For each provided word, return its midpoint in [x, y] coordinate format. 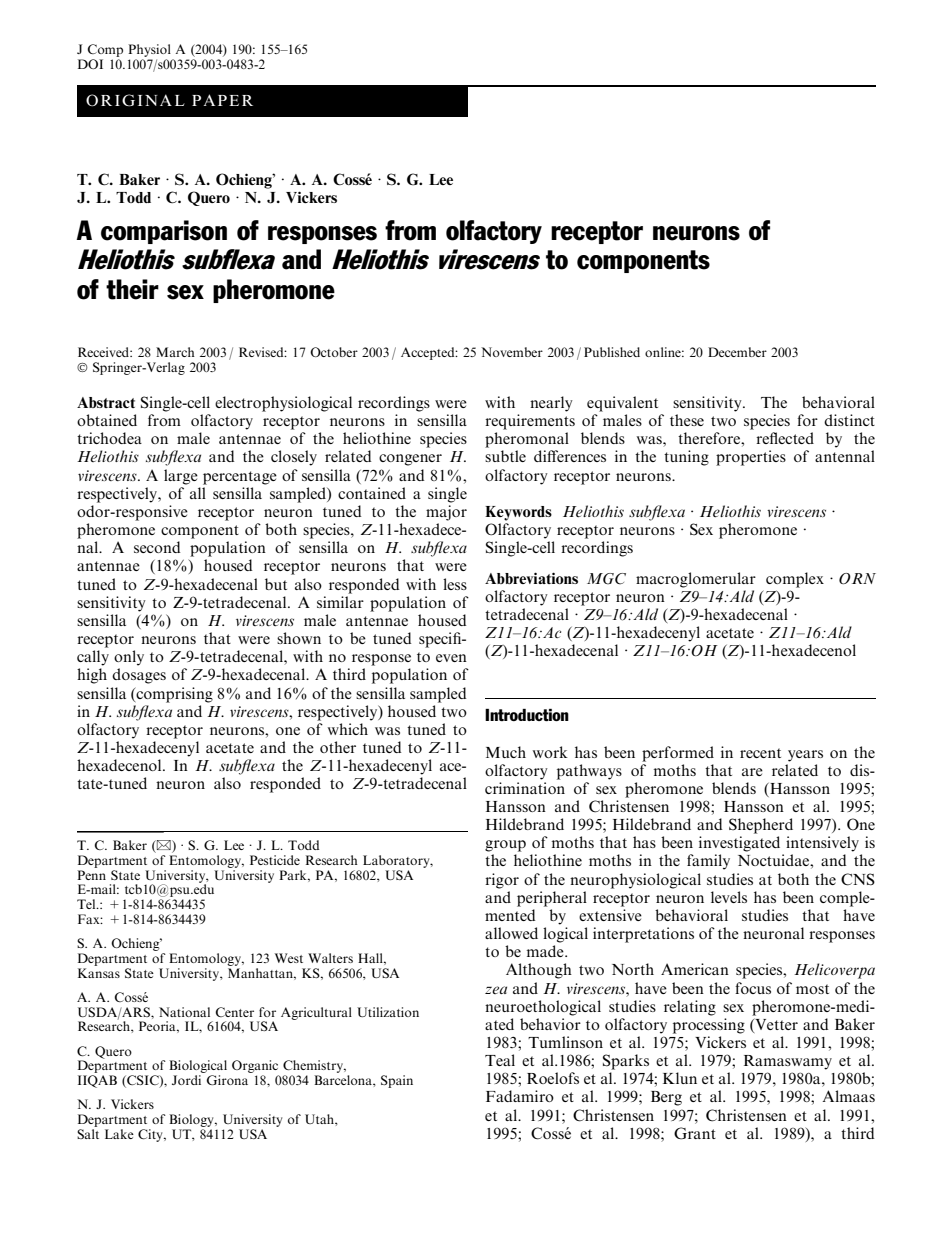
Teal [500, 1060]
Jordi [186, 1080]
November [512, 352]
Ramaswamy [788, 1062]
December [737, 352]
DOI [90, 64]
